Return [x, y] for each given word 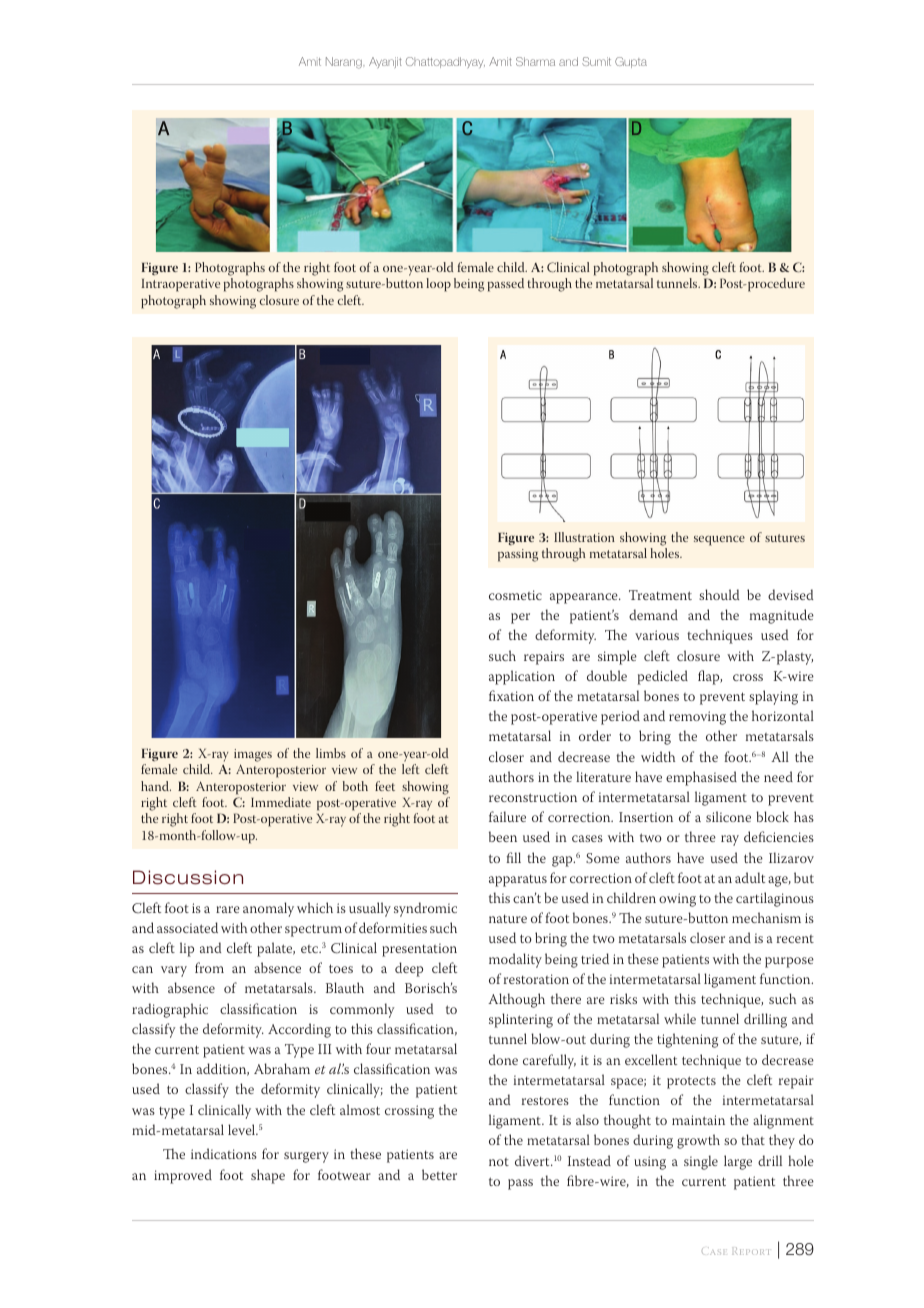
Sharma [535, 61]
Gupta [631, 62]
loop [438, 285]
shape [268, 1176]
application [522, 677]
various [657, 635]
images [253, 755]
